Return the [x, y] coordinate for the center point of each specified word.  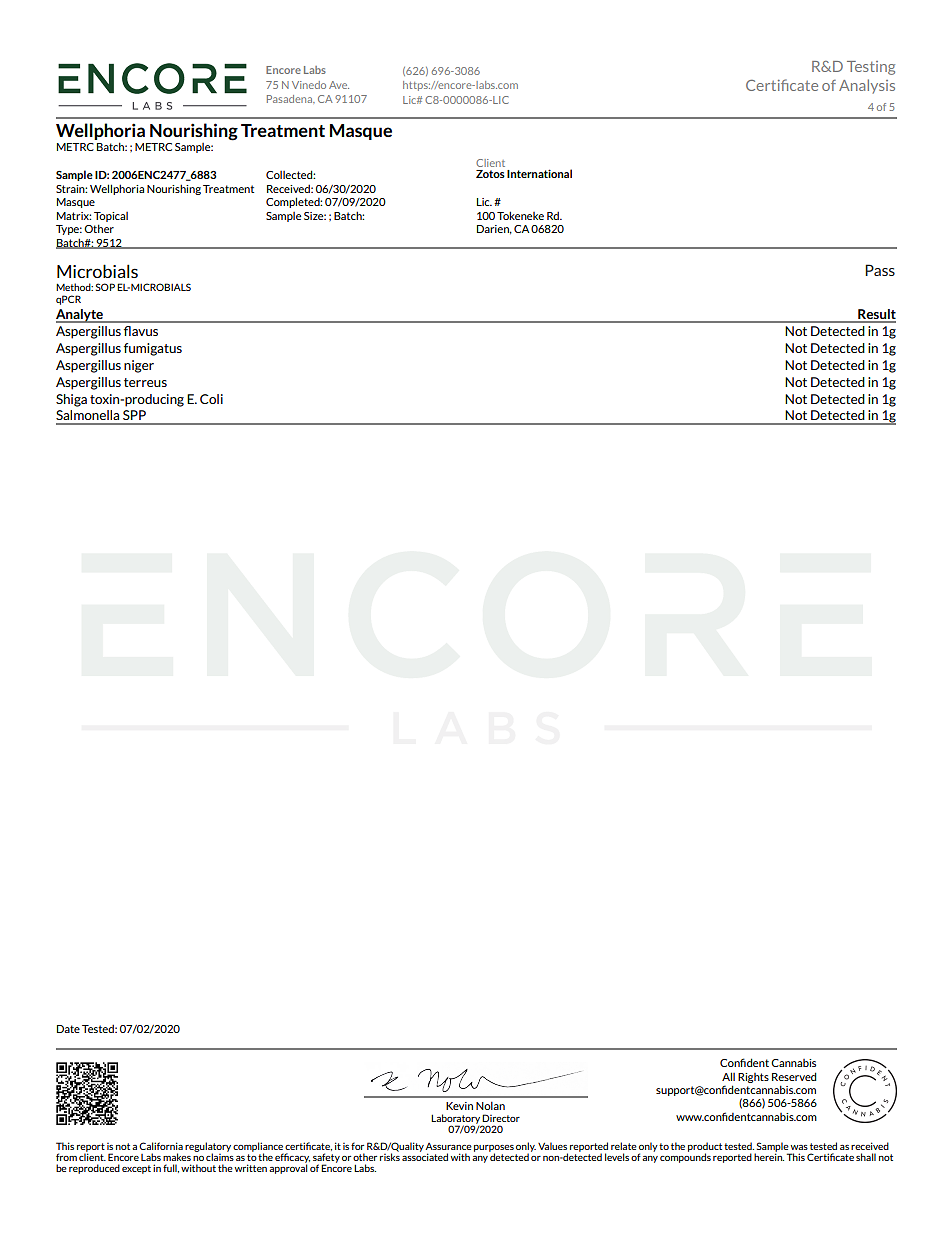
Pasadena [291, 99]
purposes [494, 1149]
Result [876, 315]
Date [68, 1029]
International [539, 173]
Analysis [867, 86]
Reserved [794, 1076]
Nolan [490, 1105]
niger [139, 366]
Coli [211, 399]
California [161, 1146]
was [799, 1147]
